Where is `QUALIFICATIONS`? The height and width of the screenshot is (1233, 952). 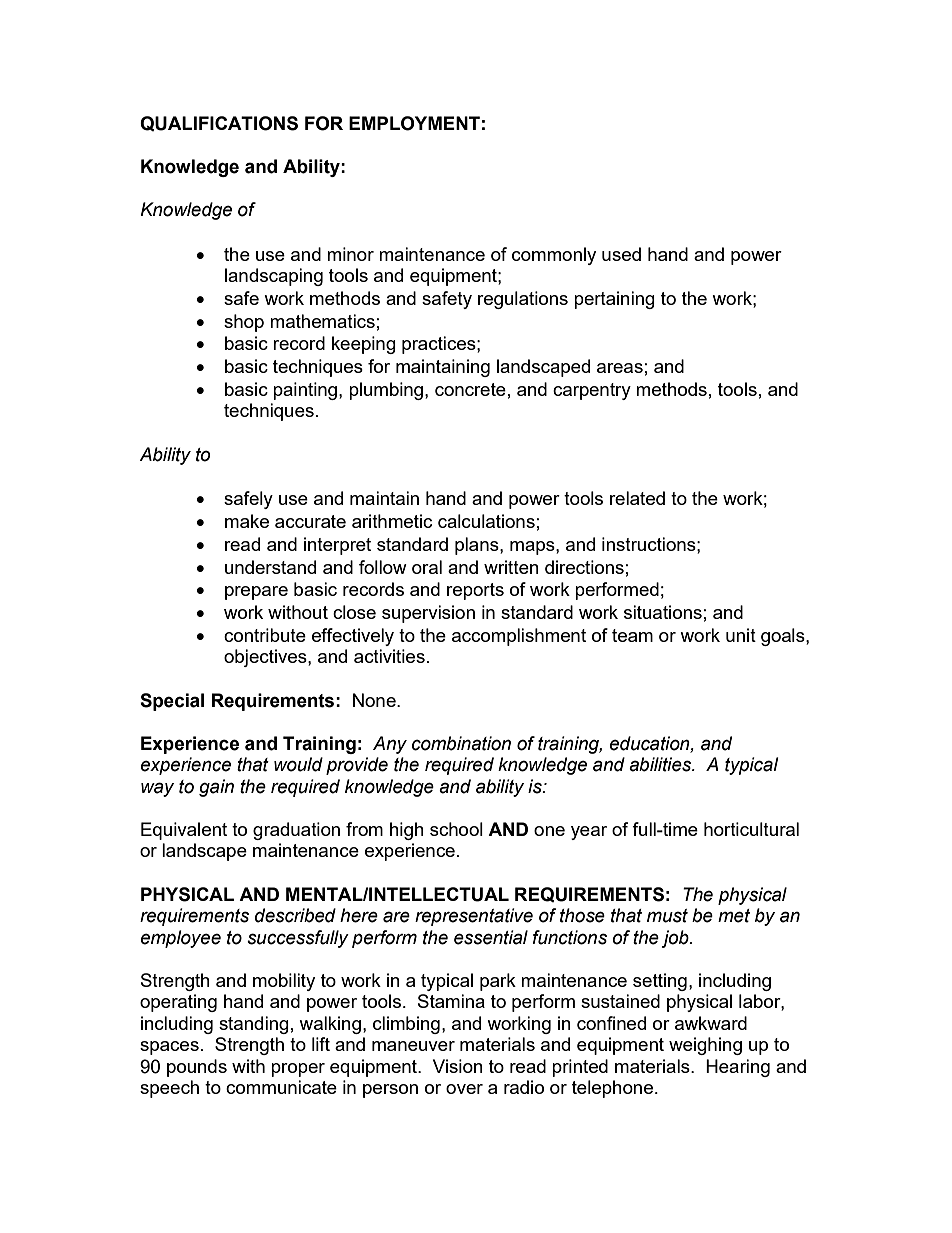 QUALIFICATIONS is located at coordinates (219, 123).
